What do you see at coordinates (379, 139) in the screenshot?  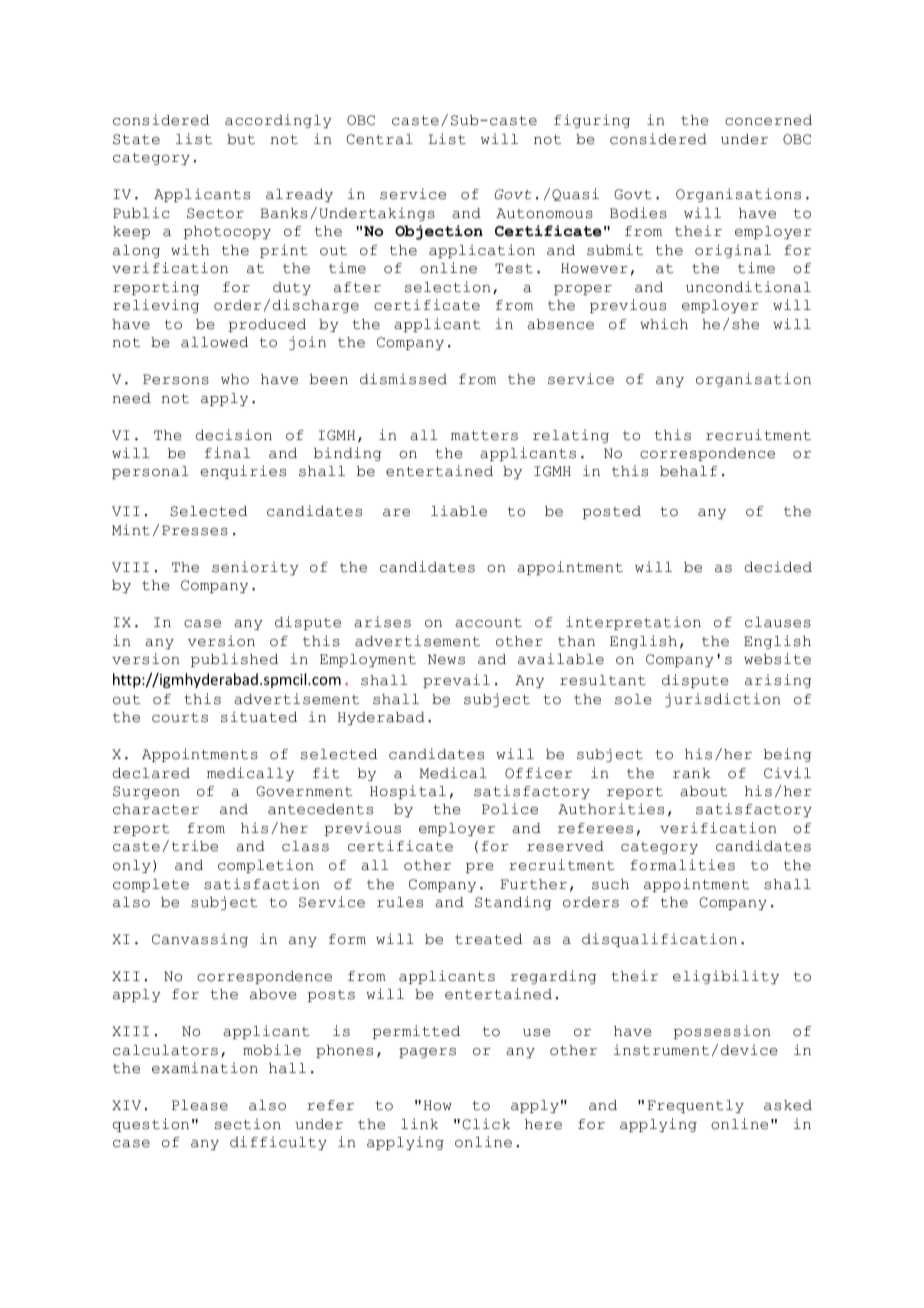 I see `Central` at bounding box center [379, 139].
